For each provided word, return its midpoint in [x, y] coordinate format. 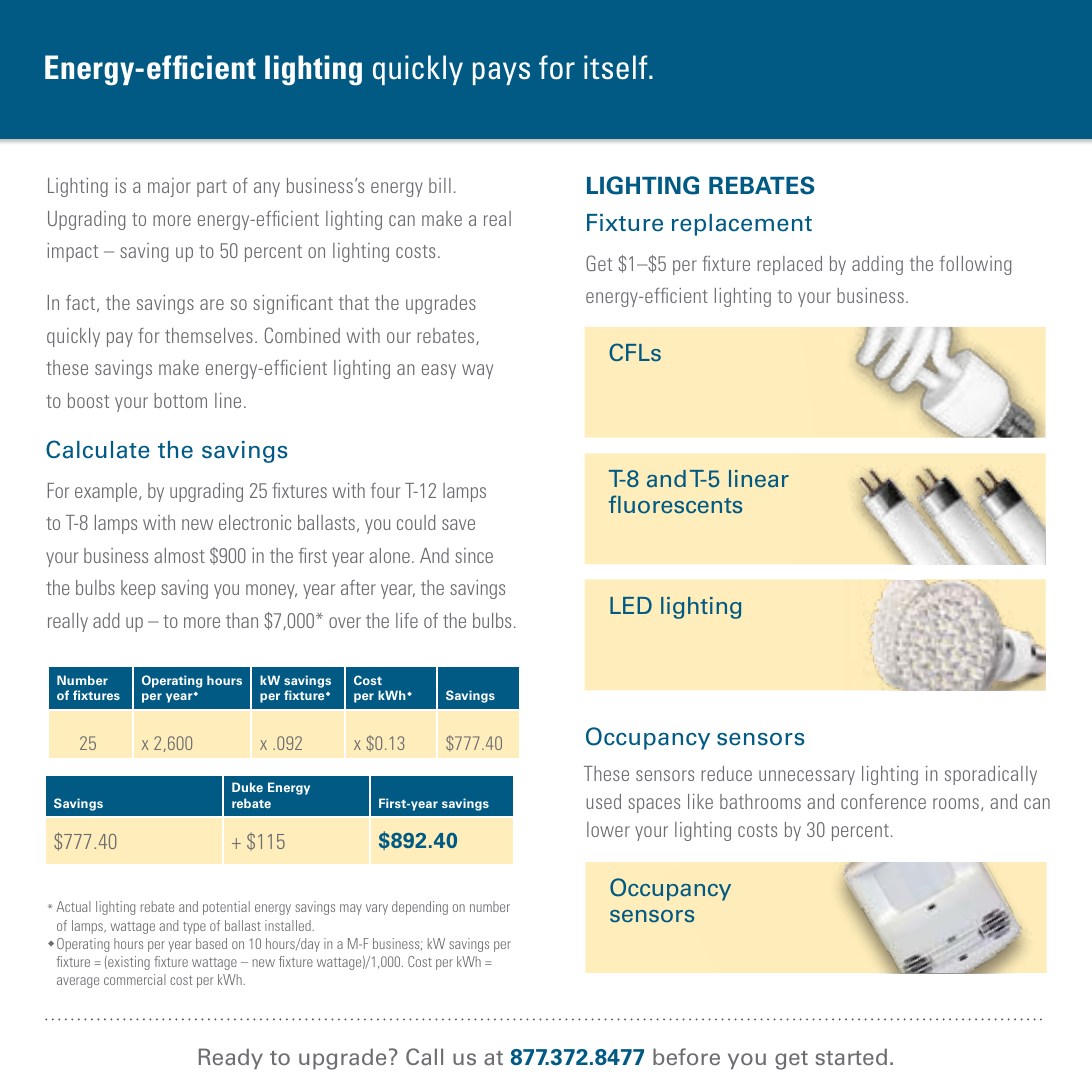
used [603, 801]
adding [877, 265]
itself [617, 67]
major [169, 187]
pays [501, 73]
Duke [247, 787]
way [477, 371]
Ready [231, 1058]
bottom [180, 400]
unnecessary [807, 777]
